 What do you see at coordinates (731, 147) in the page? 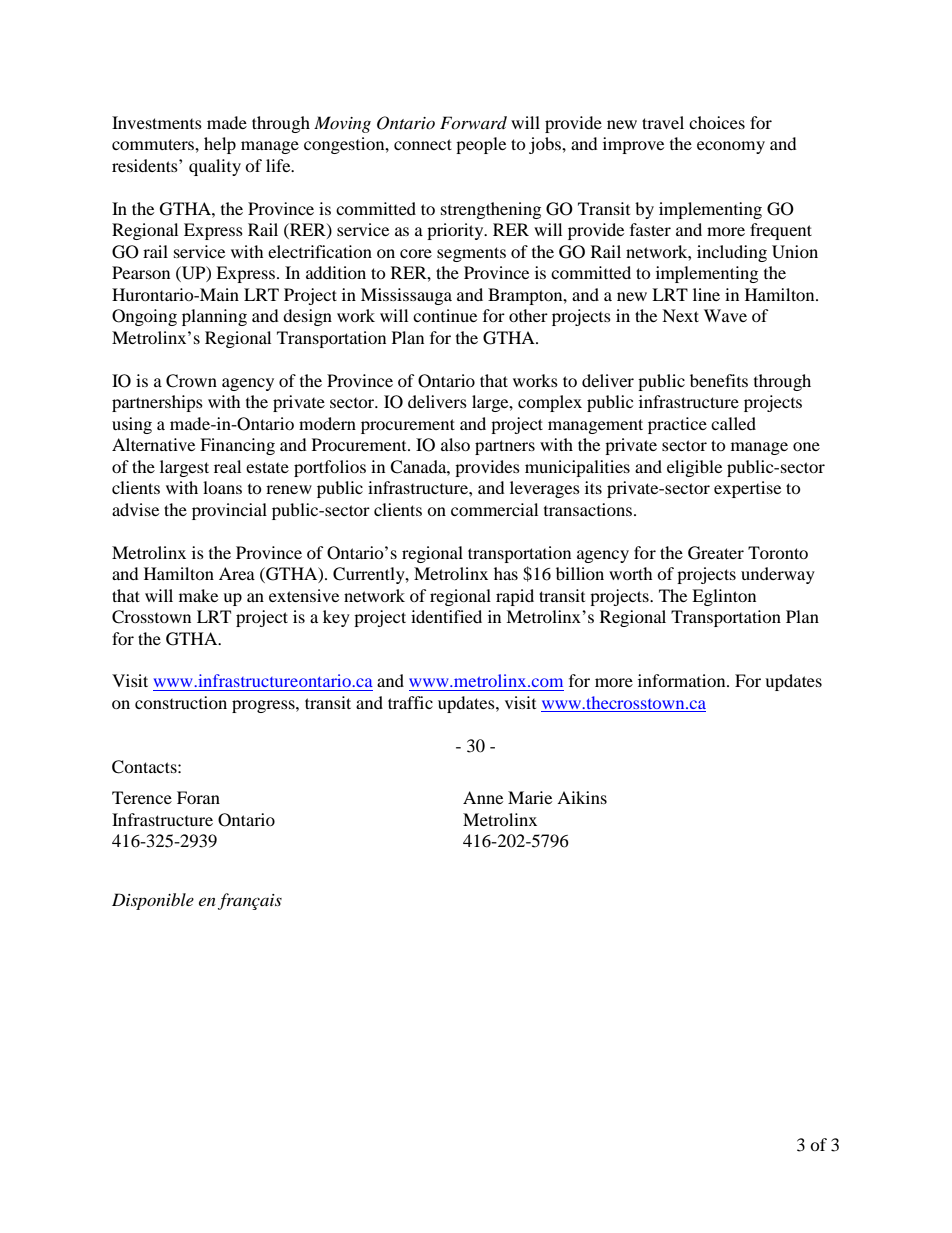
I see `economy` at bounding box center [731, 147].
